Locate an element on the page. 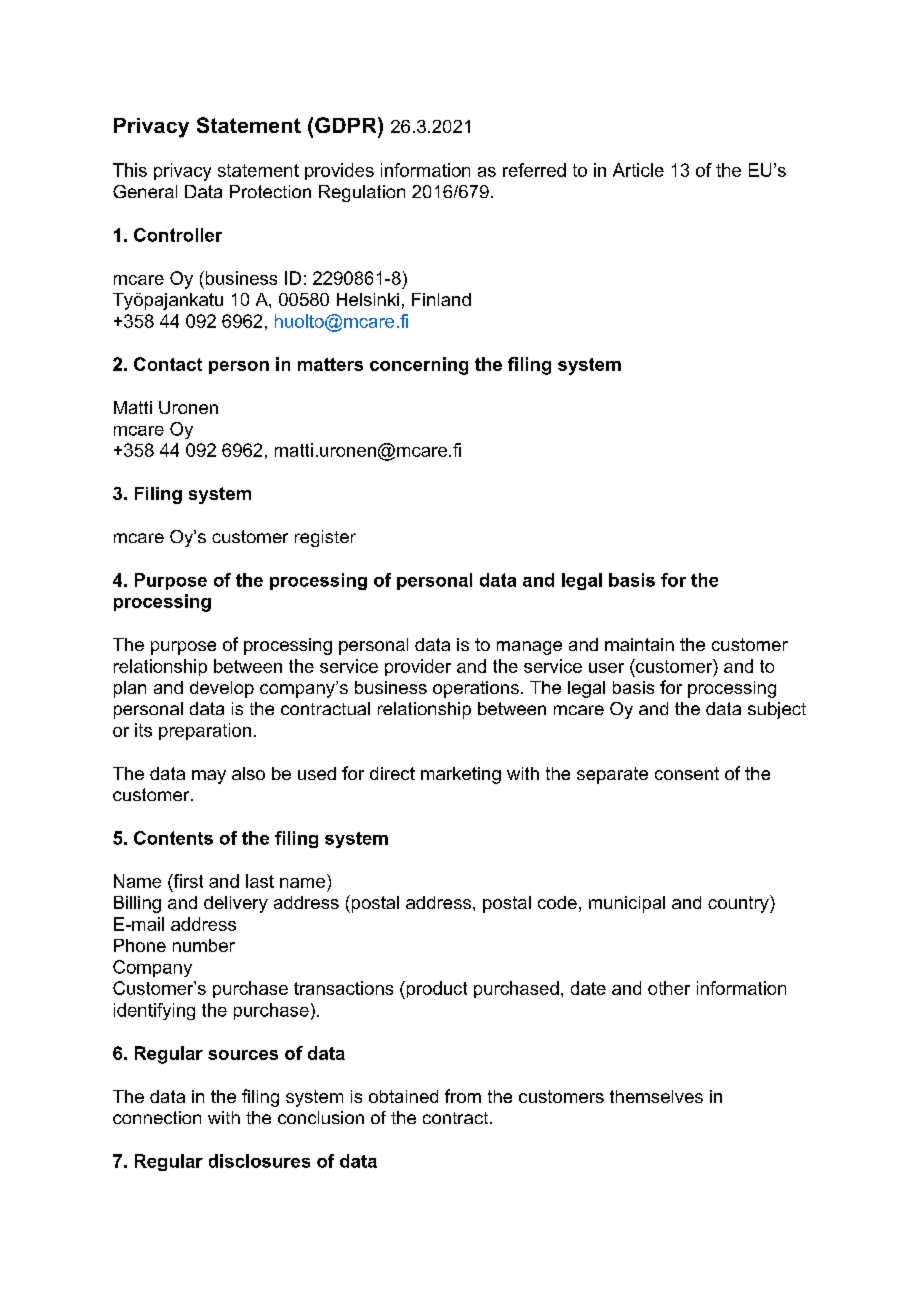  develop is located at coordinates (222, 689).
